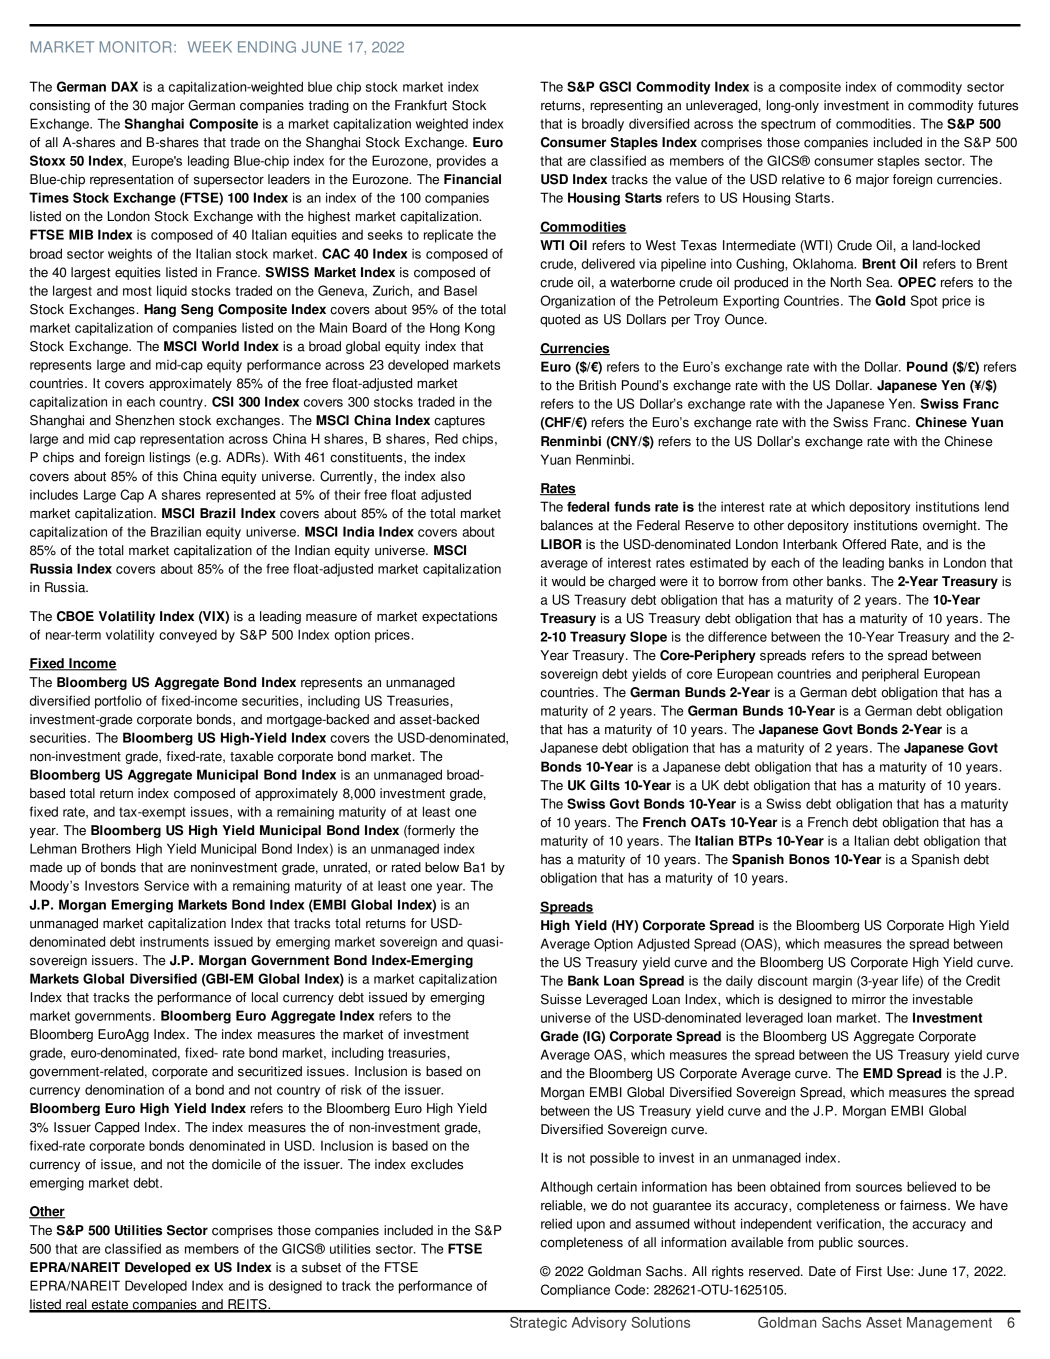  Describe the element at coordinates (788, 125) in the screenshot. I see `spectrum` at that location.
